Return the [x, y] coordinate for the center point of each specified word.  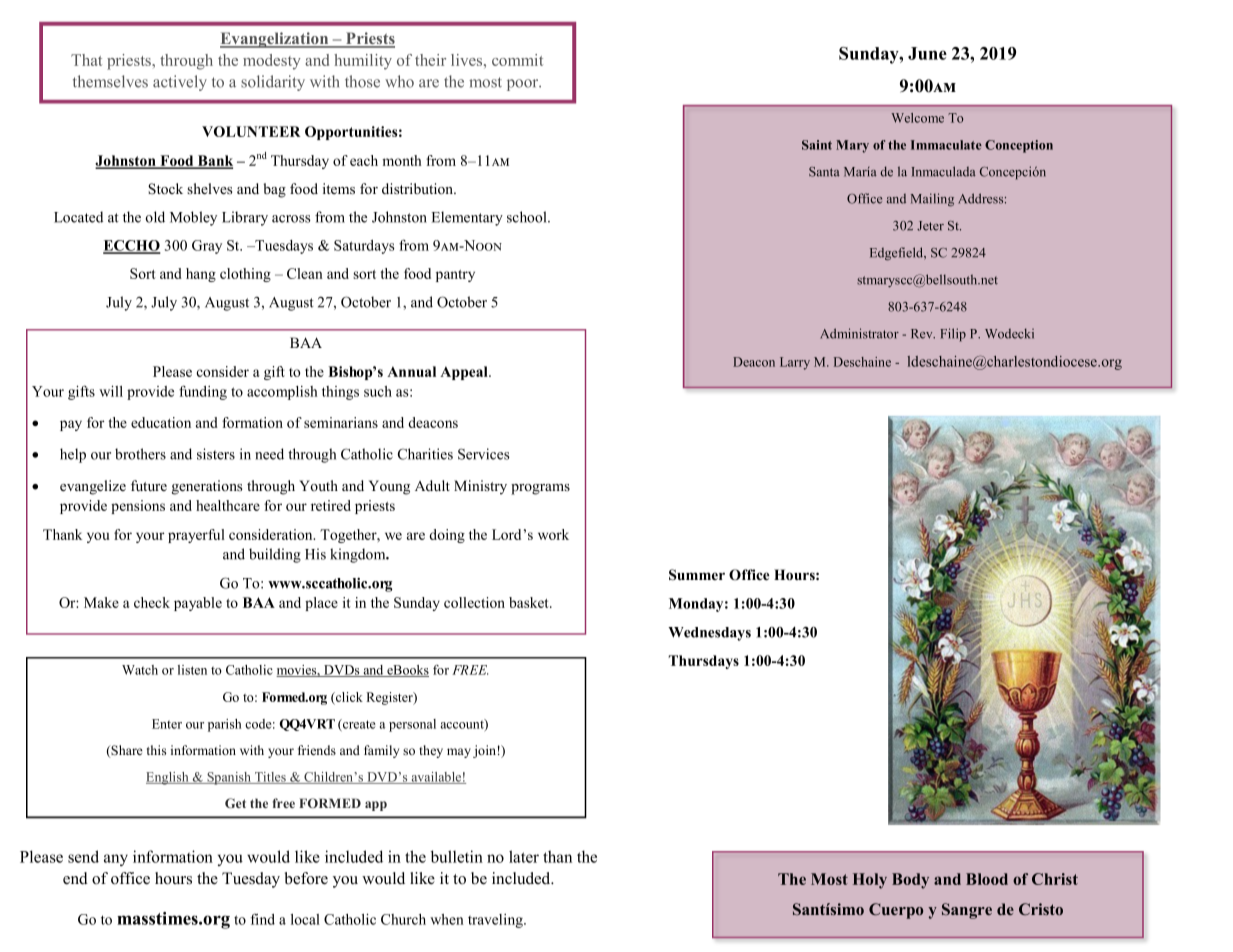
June [927, 53]
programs [540, 489]
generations [207, 487]
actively [180, 83]
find [263, 919]
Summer [697, 575]
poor [524, 85]
